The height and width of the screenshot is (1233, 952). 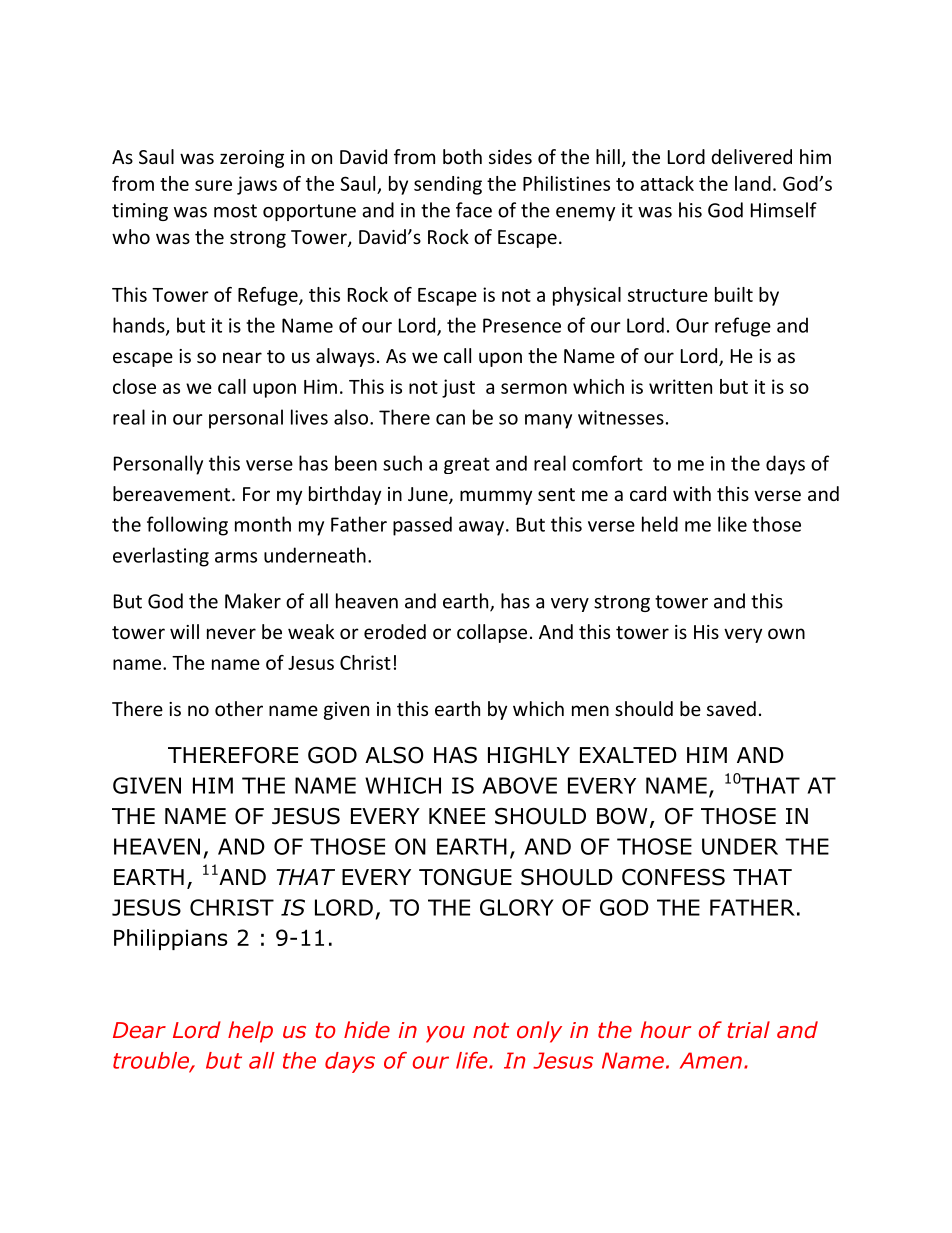 I want to click on will, so click(x=184, y=631).
